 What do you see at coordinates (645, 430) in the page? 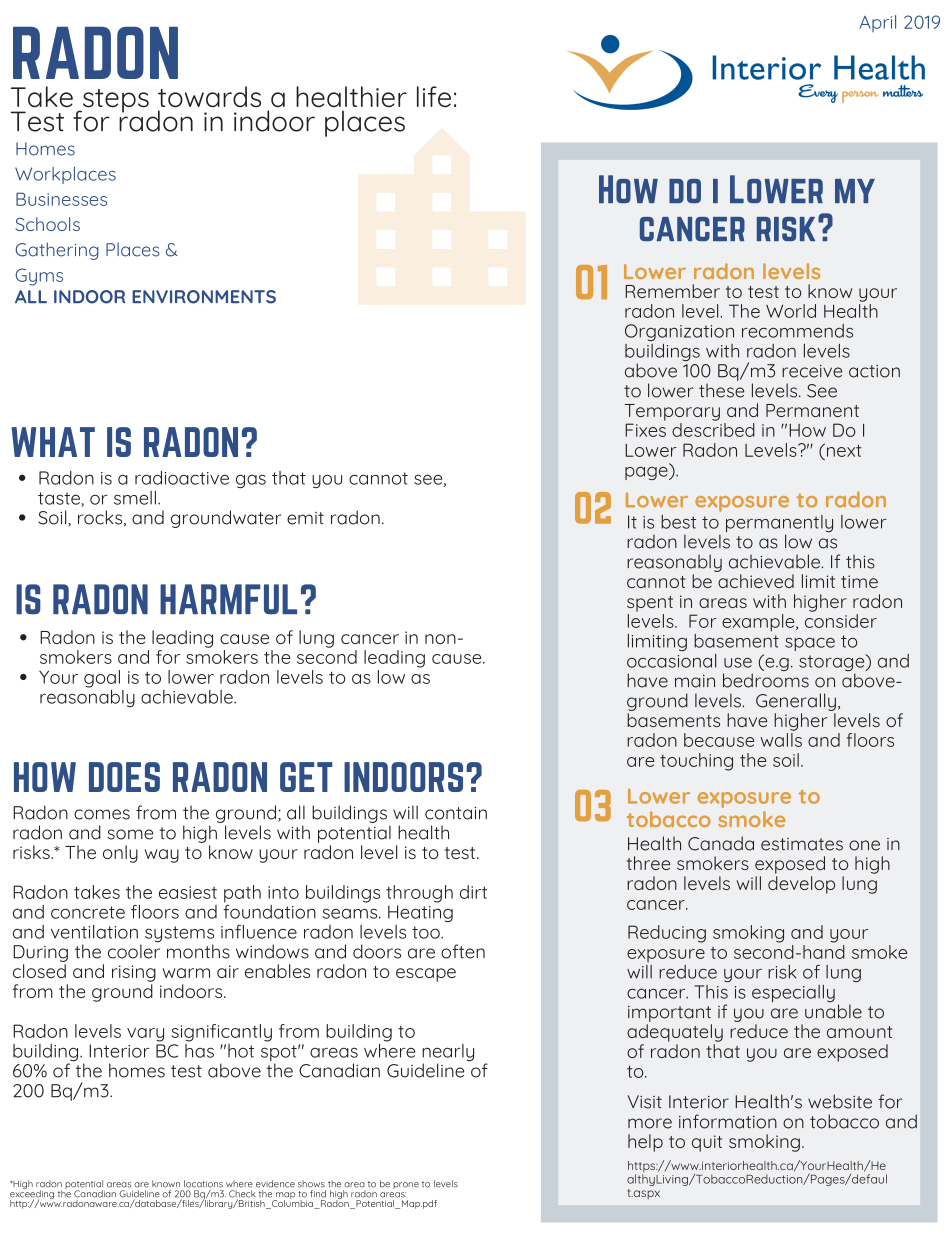
I see `Fixes` at bounding box center [645, 430].
